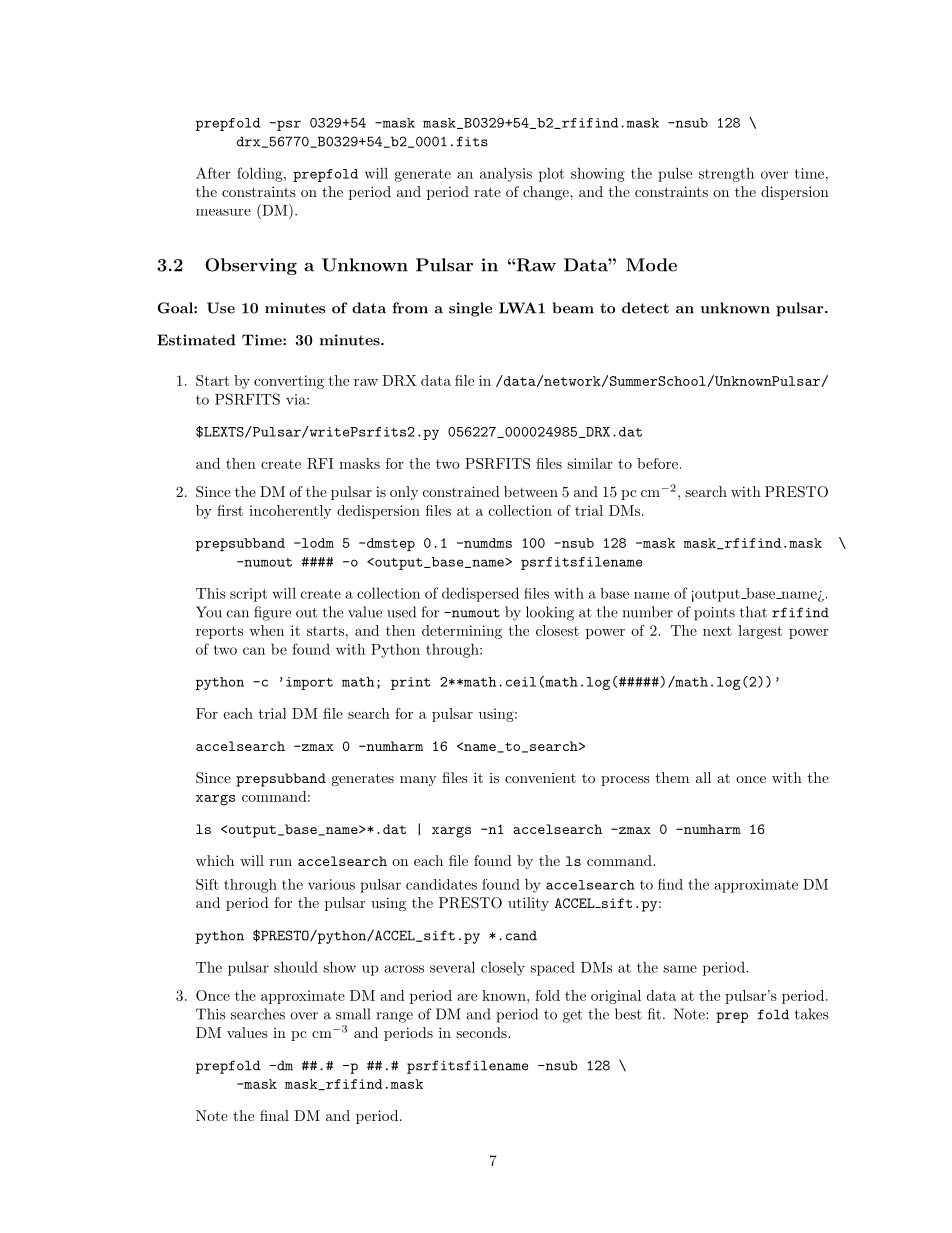 This image has height=1233, width=952. I want to click on utility, so click(528, 904).
